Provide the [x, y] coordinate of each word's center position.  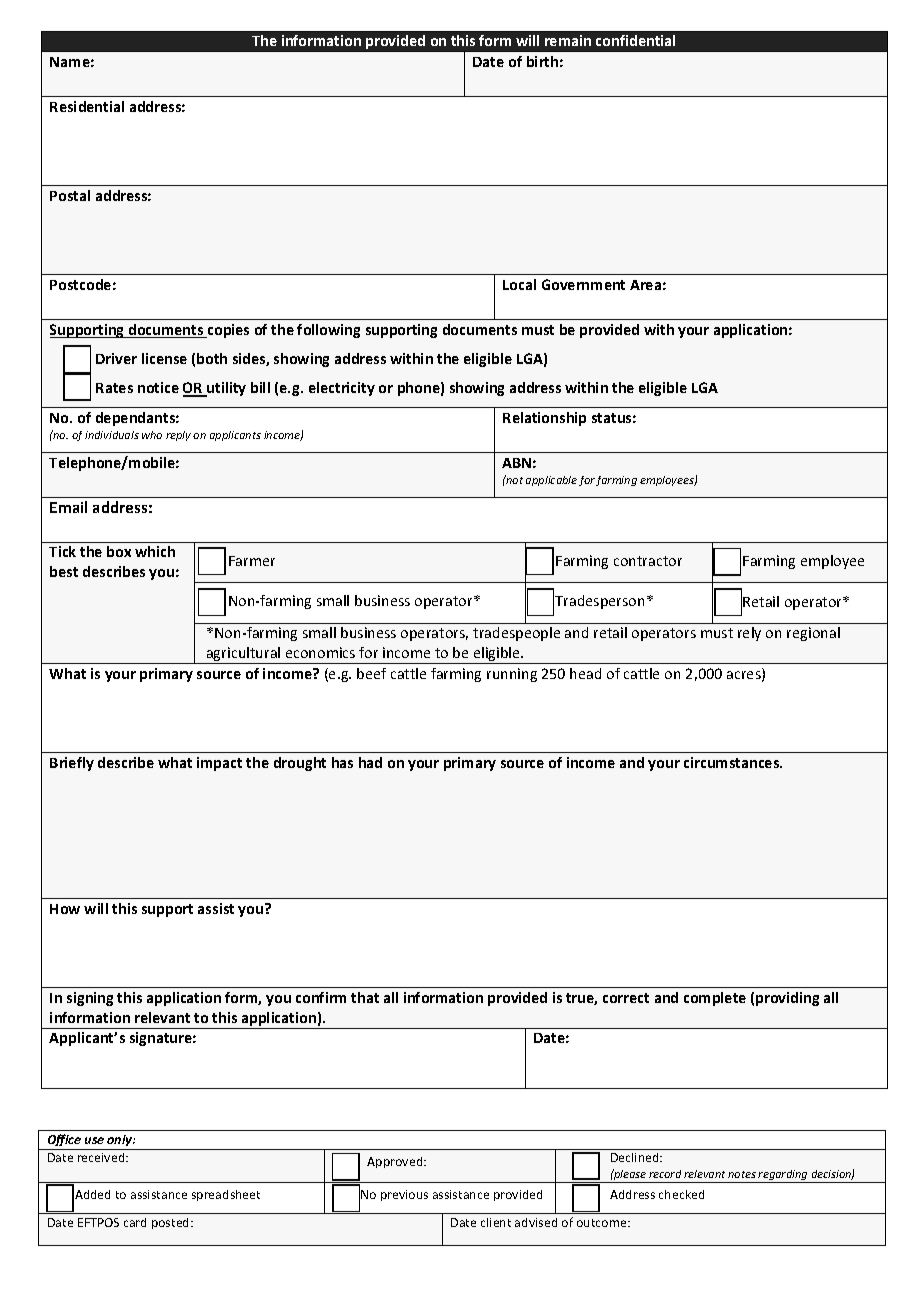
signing [90, 999]
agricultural [243, 655]
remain [568, 40]
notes [742, 1174]
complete [715, 999]
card [135, 1222]
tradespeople [516, 634]
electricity [342, 389]
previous [404, 1195]
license [164, 358]
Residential [87, 106]
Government [583, 284]
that [365, 997]
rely [749, 634]
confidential [635, 40]
